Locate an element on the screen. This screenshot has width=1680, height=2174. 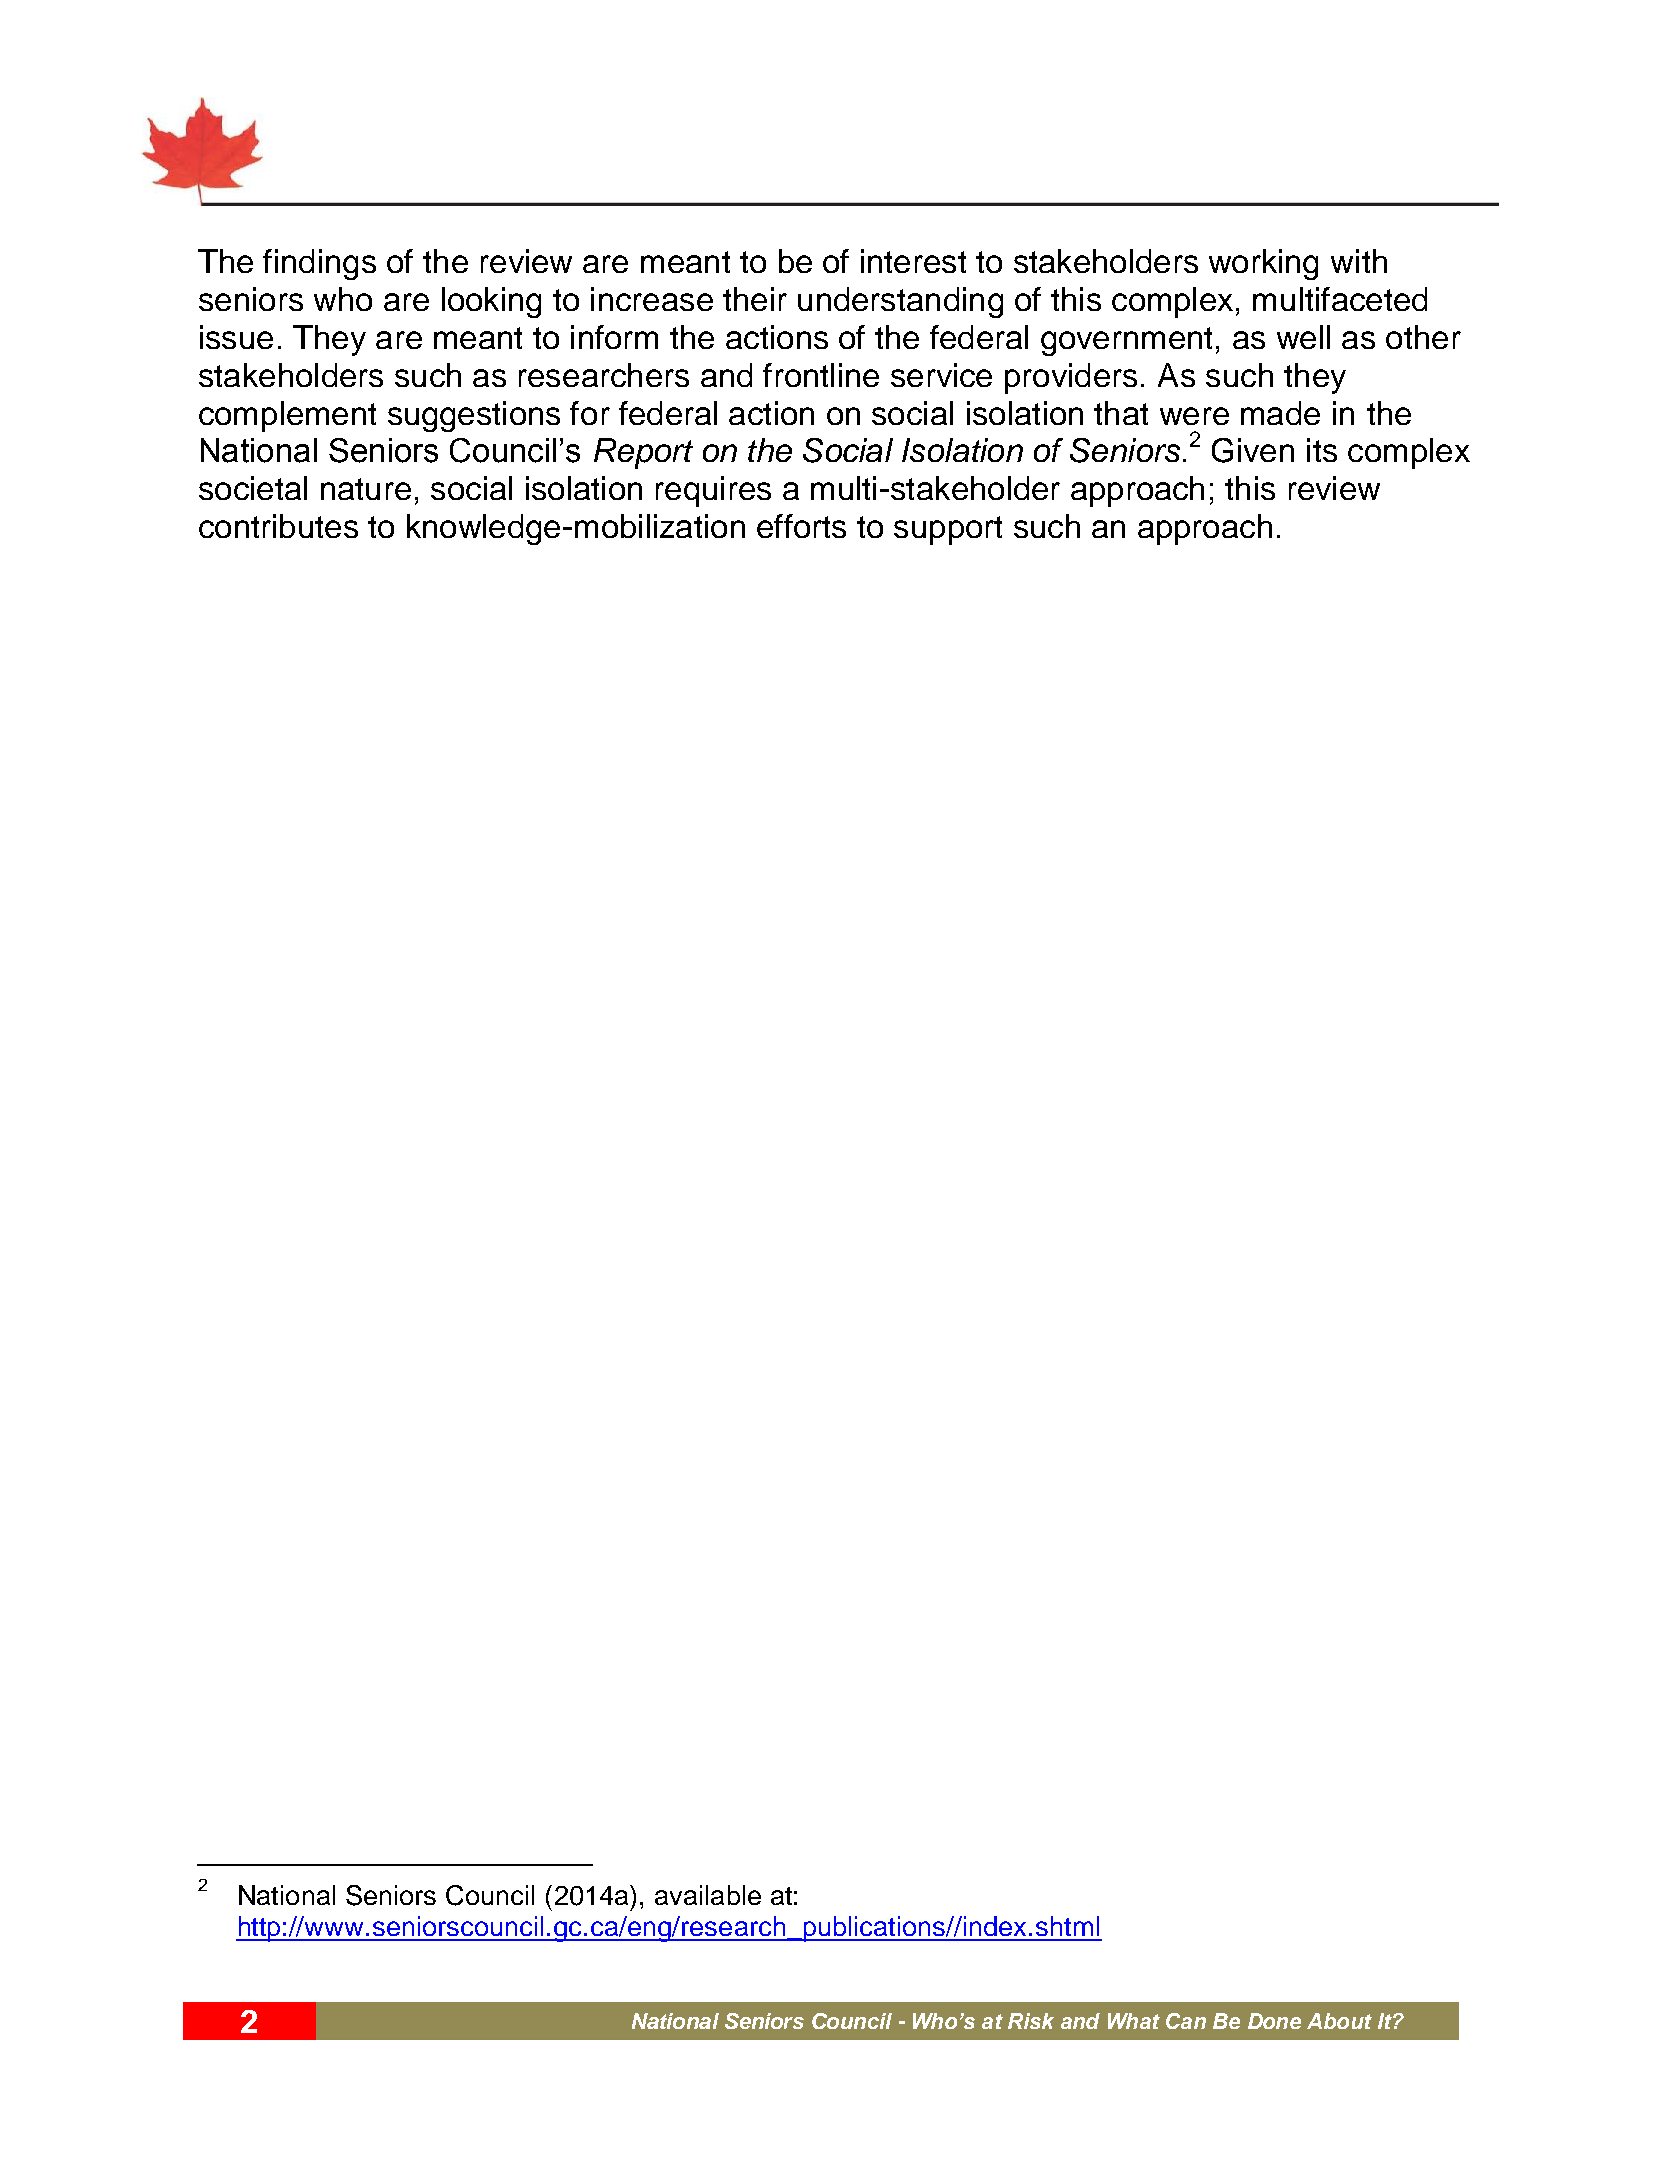
support is located at coordinates (948, 530).
